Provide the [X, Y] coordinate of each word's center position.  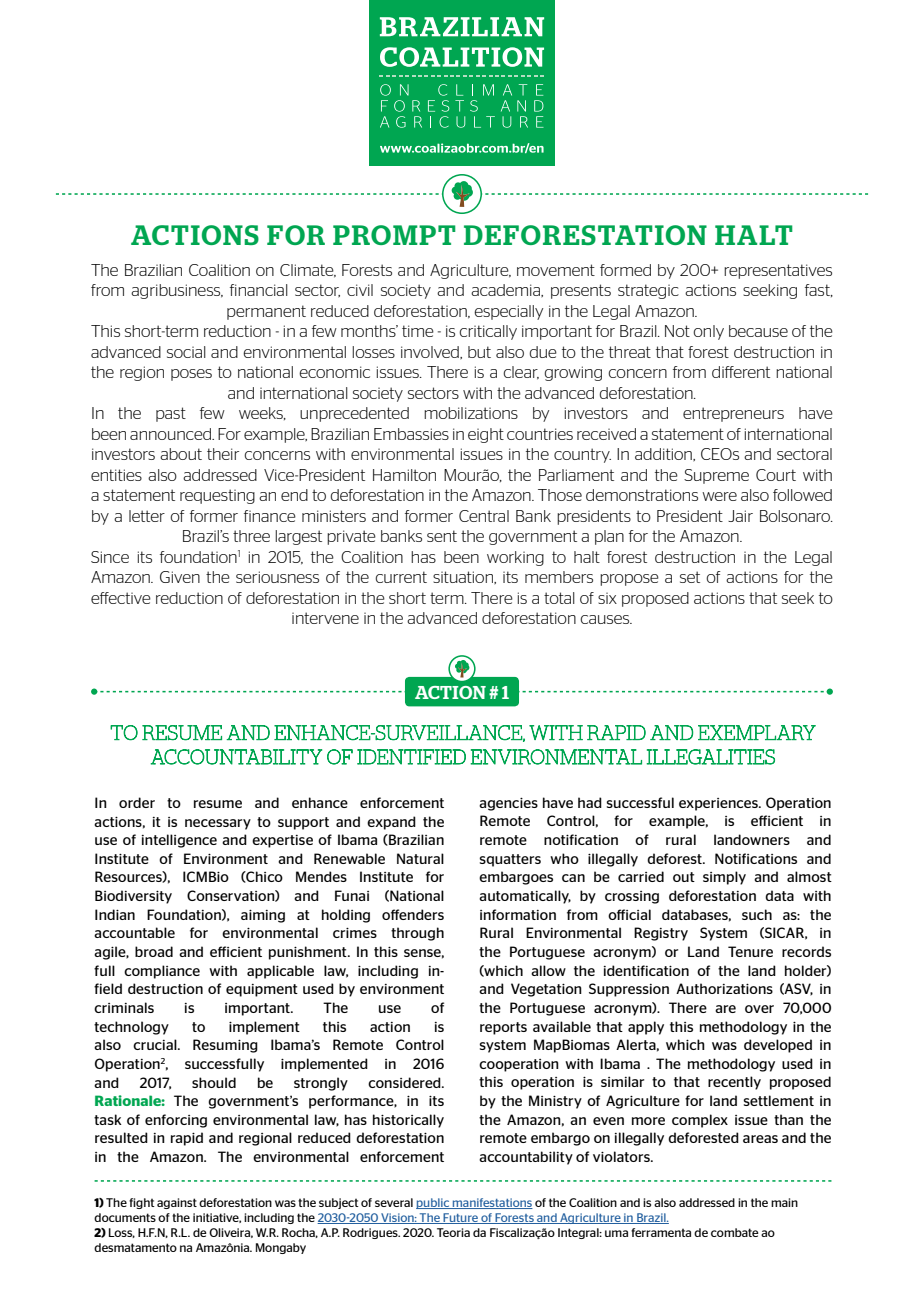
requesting [217, 496]
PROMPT [394, 235]
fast [818, 290]
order [137, 802]
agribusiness [177, 291]
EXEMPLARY [757, 732]
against [177, 1203]
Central [484, 516]
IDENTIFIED [411, 757]
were [719, 496]
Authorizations [724, 988]
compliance [162, 972]
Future [460, 1218]
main [784, 1202]
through [417, 934]
